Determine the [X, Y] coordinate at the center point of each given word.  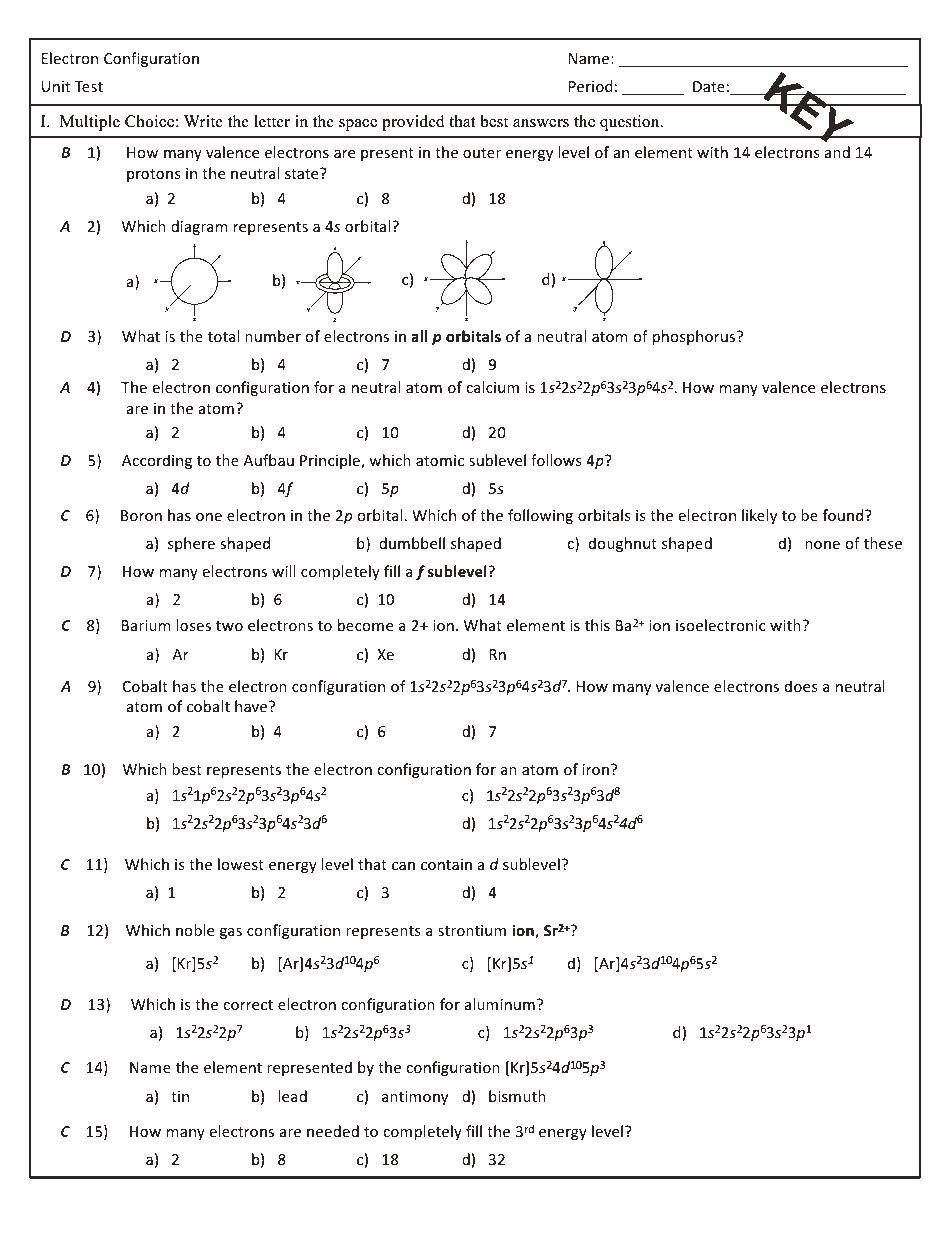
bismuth [517, 1096]
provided [413, 123]
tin [180, 1096]
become [365, 625]
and [837, 152]
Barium [146, 625]
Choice [149, 121]
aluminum [500, 1004]
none [822, 545]
